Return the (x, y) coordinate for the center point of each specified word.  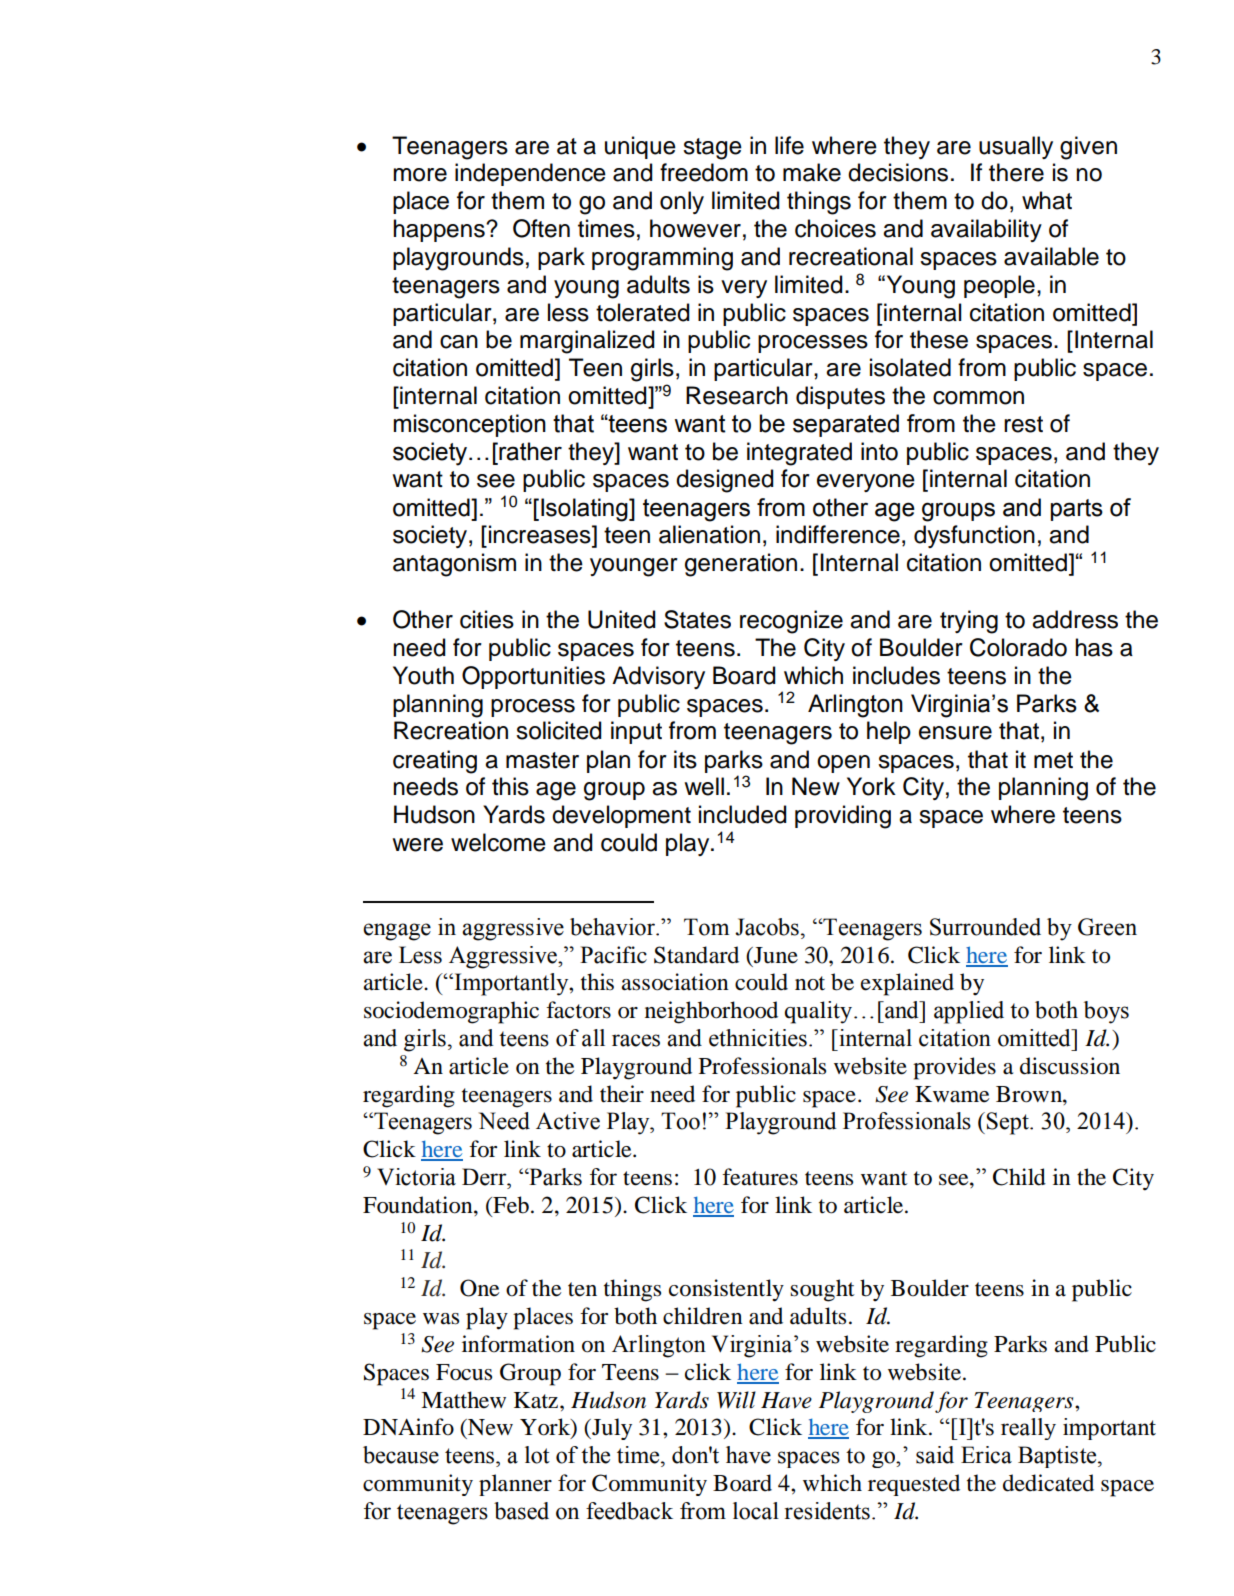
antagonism (454, 565)
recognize (791, 622)
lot (537, 1455)
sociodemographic (451, 1012)
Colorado (1018, 647)
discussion (1070, 1066)
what (1047, 200)
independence (530, 174)
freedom (704, 172)
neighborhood (711, 1012)
